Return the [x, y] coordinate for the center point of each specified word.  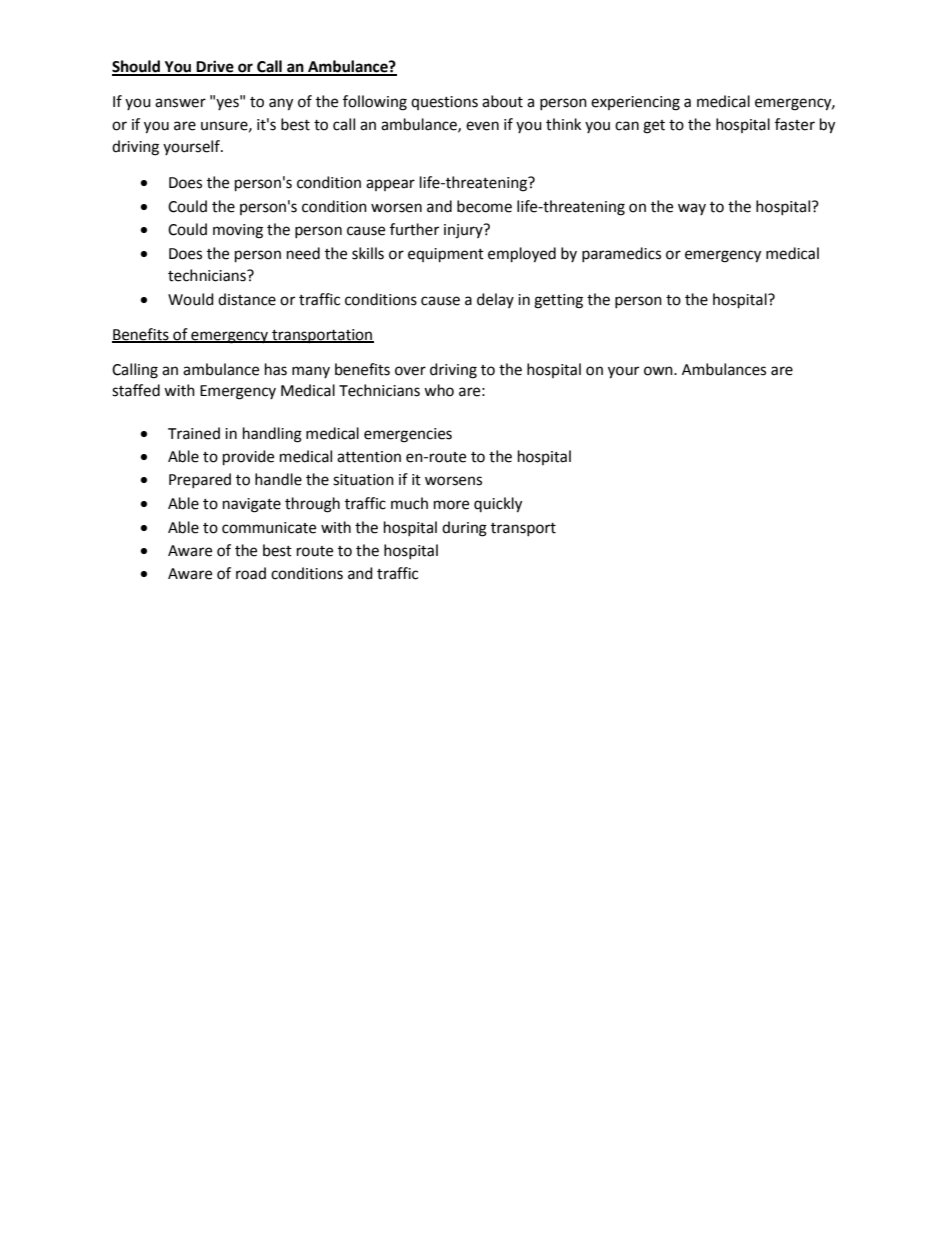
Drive [215, 67]
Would [191, 299]
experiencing [635, 103]
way [692, 209]
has [276, 369]
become [484, 206]
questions [444, 103]
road [251, 573]
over [410, 371]
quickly [498, 505]
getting [558, 301]
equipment [446, 255]
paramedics [621, 254]
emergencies [408, 435]
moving [238, 231]
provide [248, 458]
